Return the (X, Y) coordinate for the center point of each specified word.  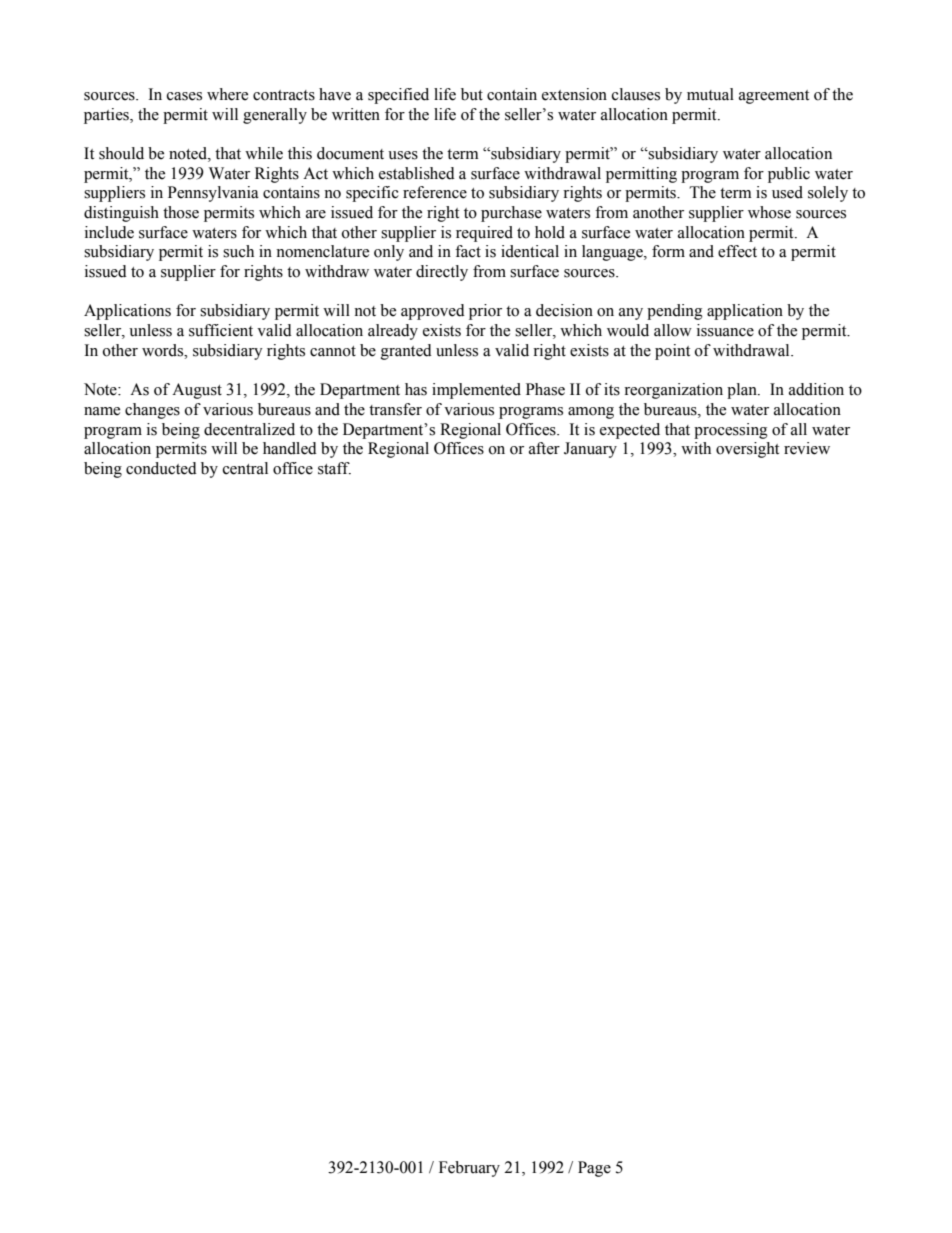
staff (334, 468)
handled (290, 448)
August (197, 391)
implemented (476, 391)
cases (184, 96)
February (469, 1169)
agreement (774, 97)
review (807, 448)
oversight (747, 450)
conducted (161, 468)
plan (743, 391)
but (472, 94)
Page (594, 1169)
